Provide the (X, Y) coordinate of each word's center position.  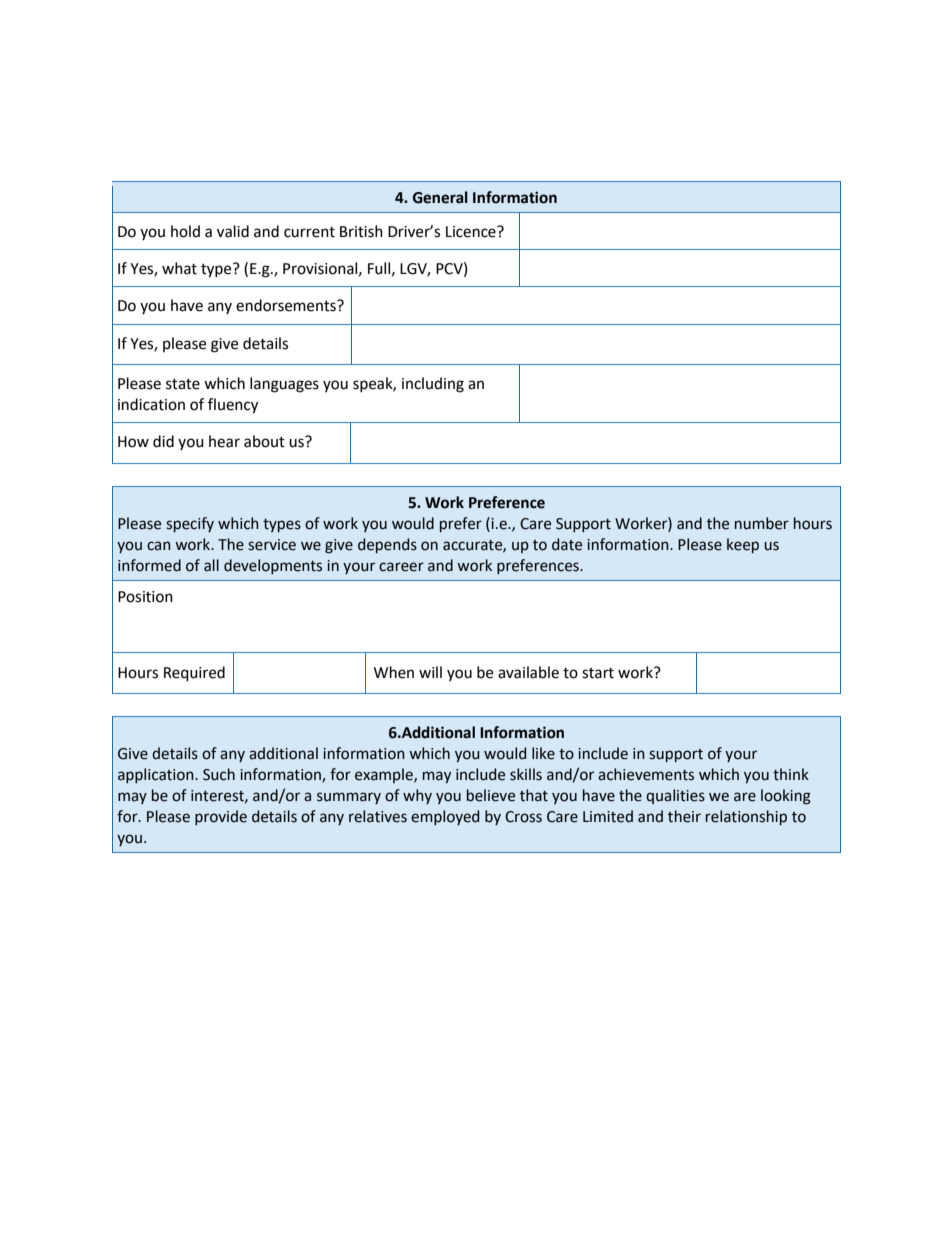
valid (233, 231)
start (598, 673)
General (440, 197)
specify (190, 524)
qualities (675, 796)
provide (221, 817)
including (433, 385)
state (183, 384)
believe (491, 795)
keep (743, 545)
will (430, 672)
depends (387, 545)
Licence (472, 232)
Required (194, 674)
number (762, 523)
